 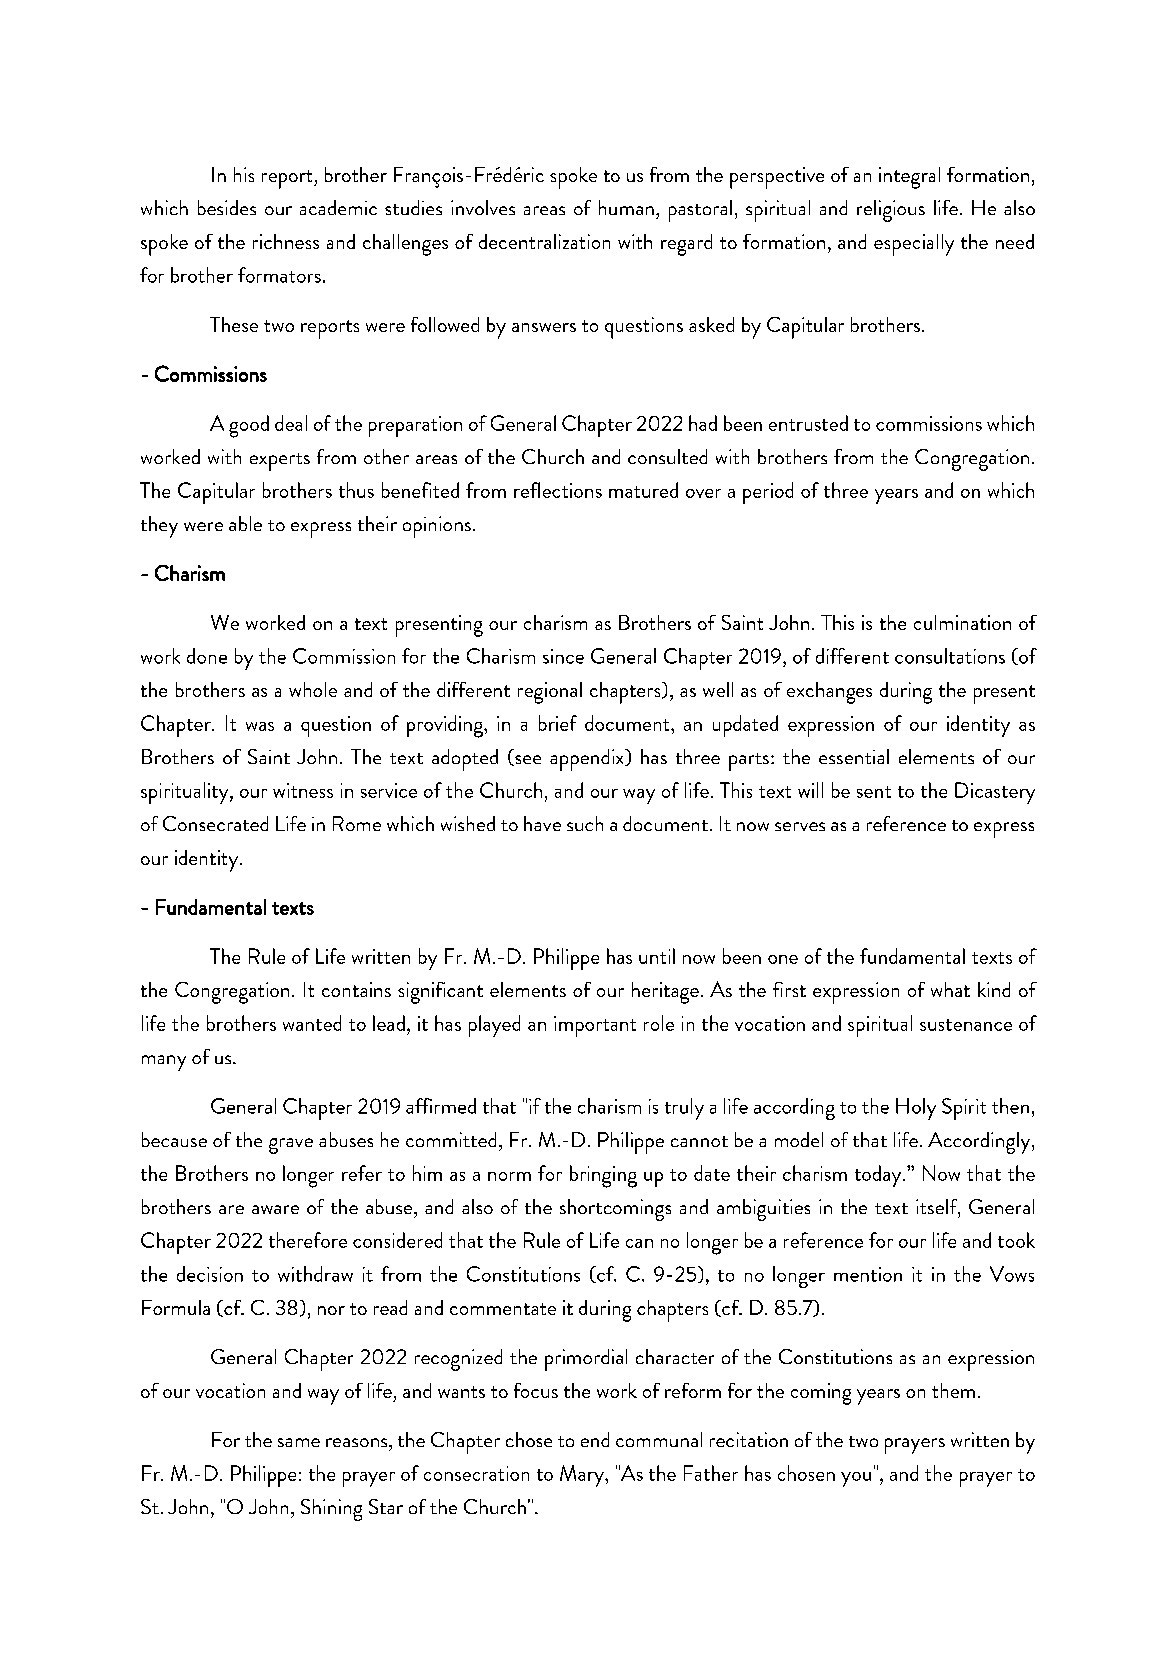 I want to click on human, so click(x=626, y=207).
